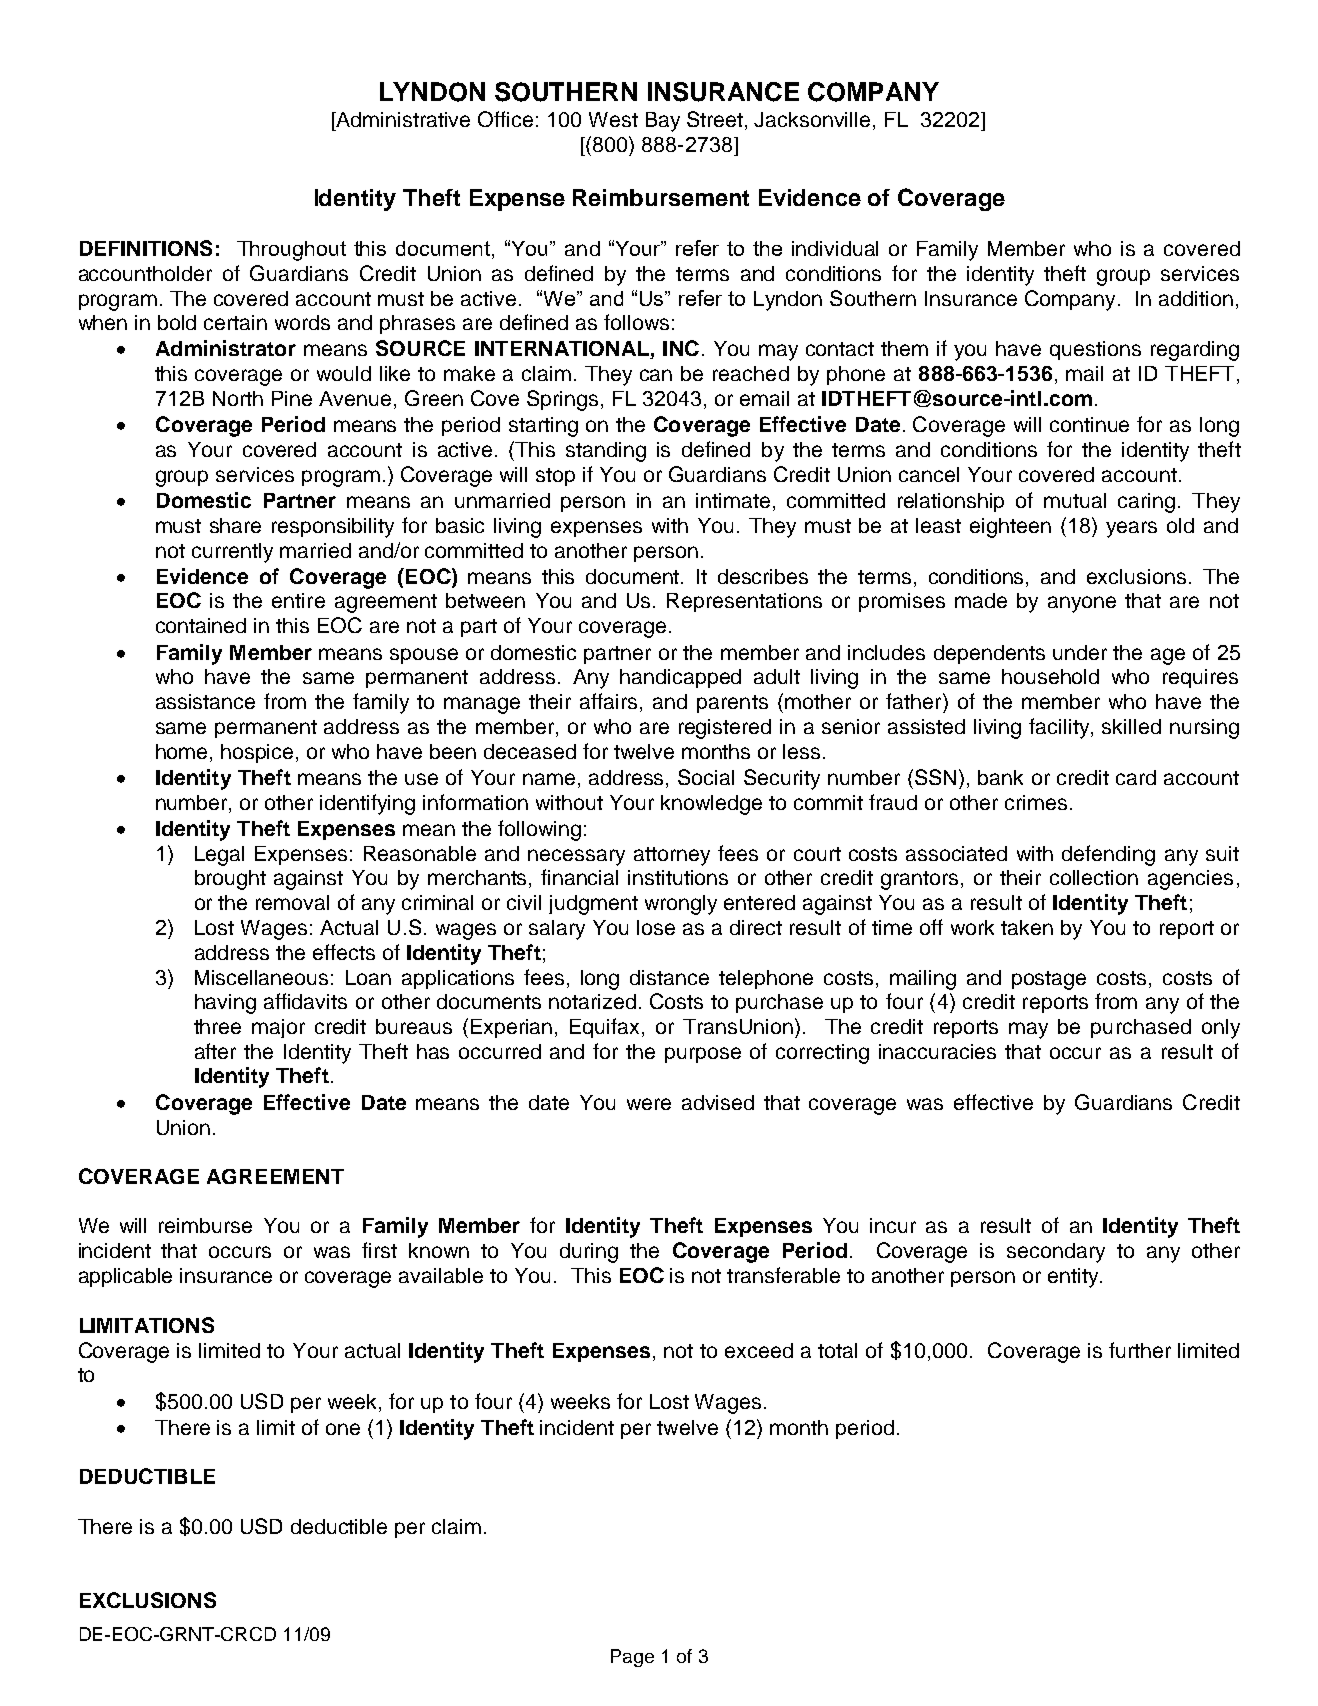 Image resolution: width=1318 pixels, height=1706 pixels. I want to click on institutions, so click(678, 877).
